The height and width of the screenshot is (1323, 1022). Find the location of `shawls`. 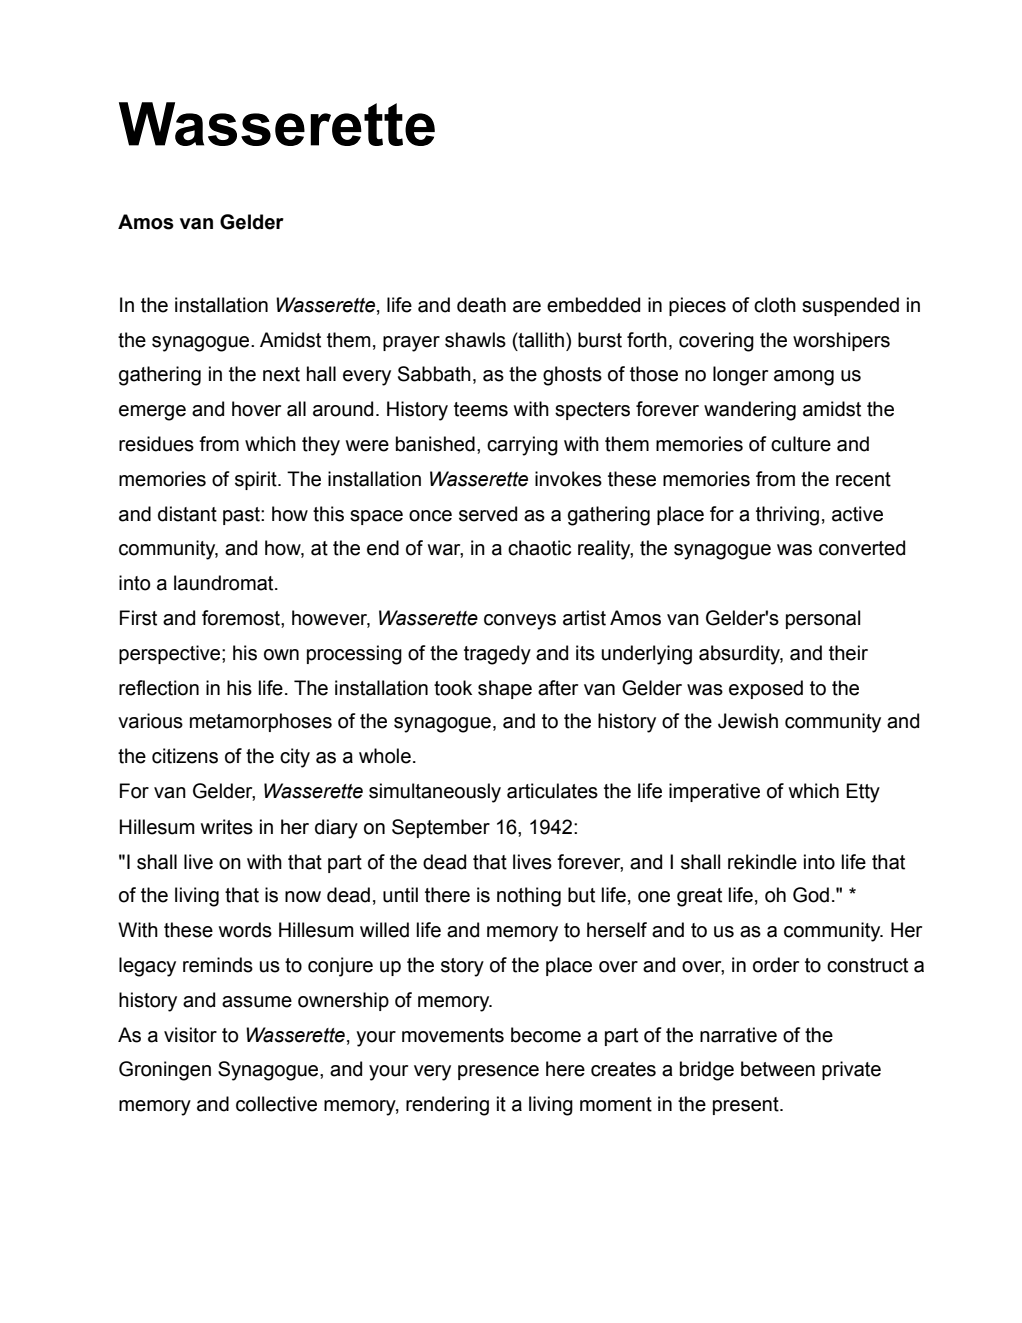

shawls is located at coordinates (475, 340).
